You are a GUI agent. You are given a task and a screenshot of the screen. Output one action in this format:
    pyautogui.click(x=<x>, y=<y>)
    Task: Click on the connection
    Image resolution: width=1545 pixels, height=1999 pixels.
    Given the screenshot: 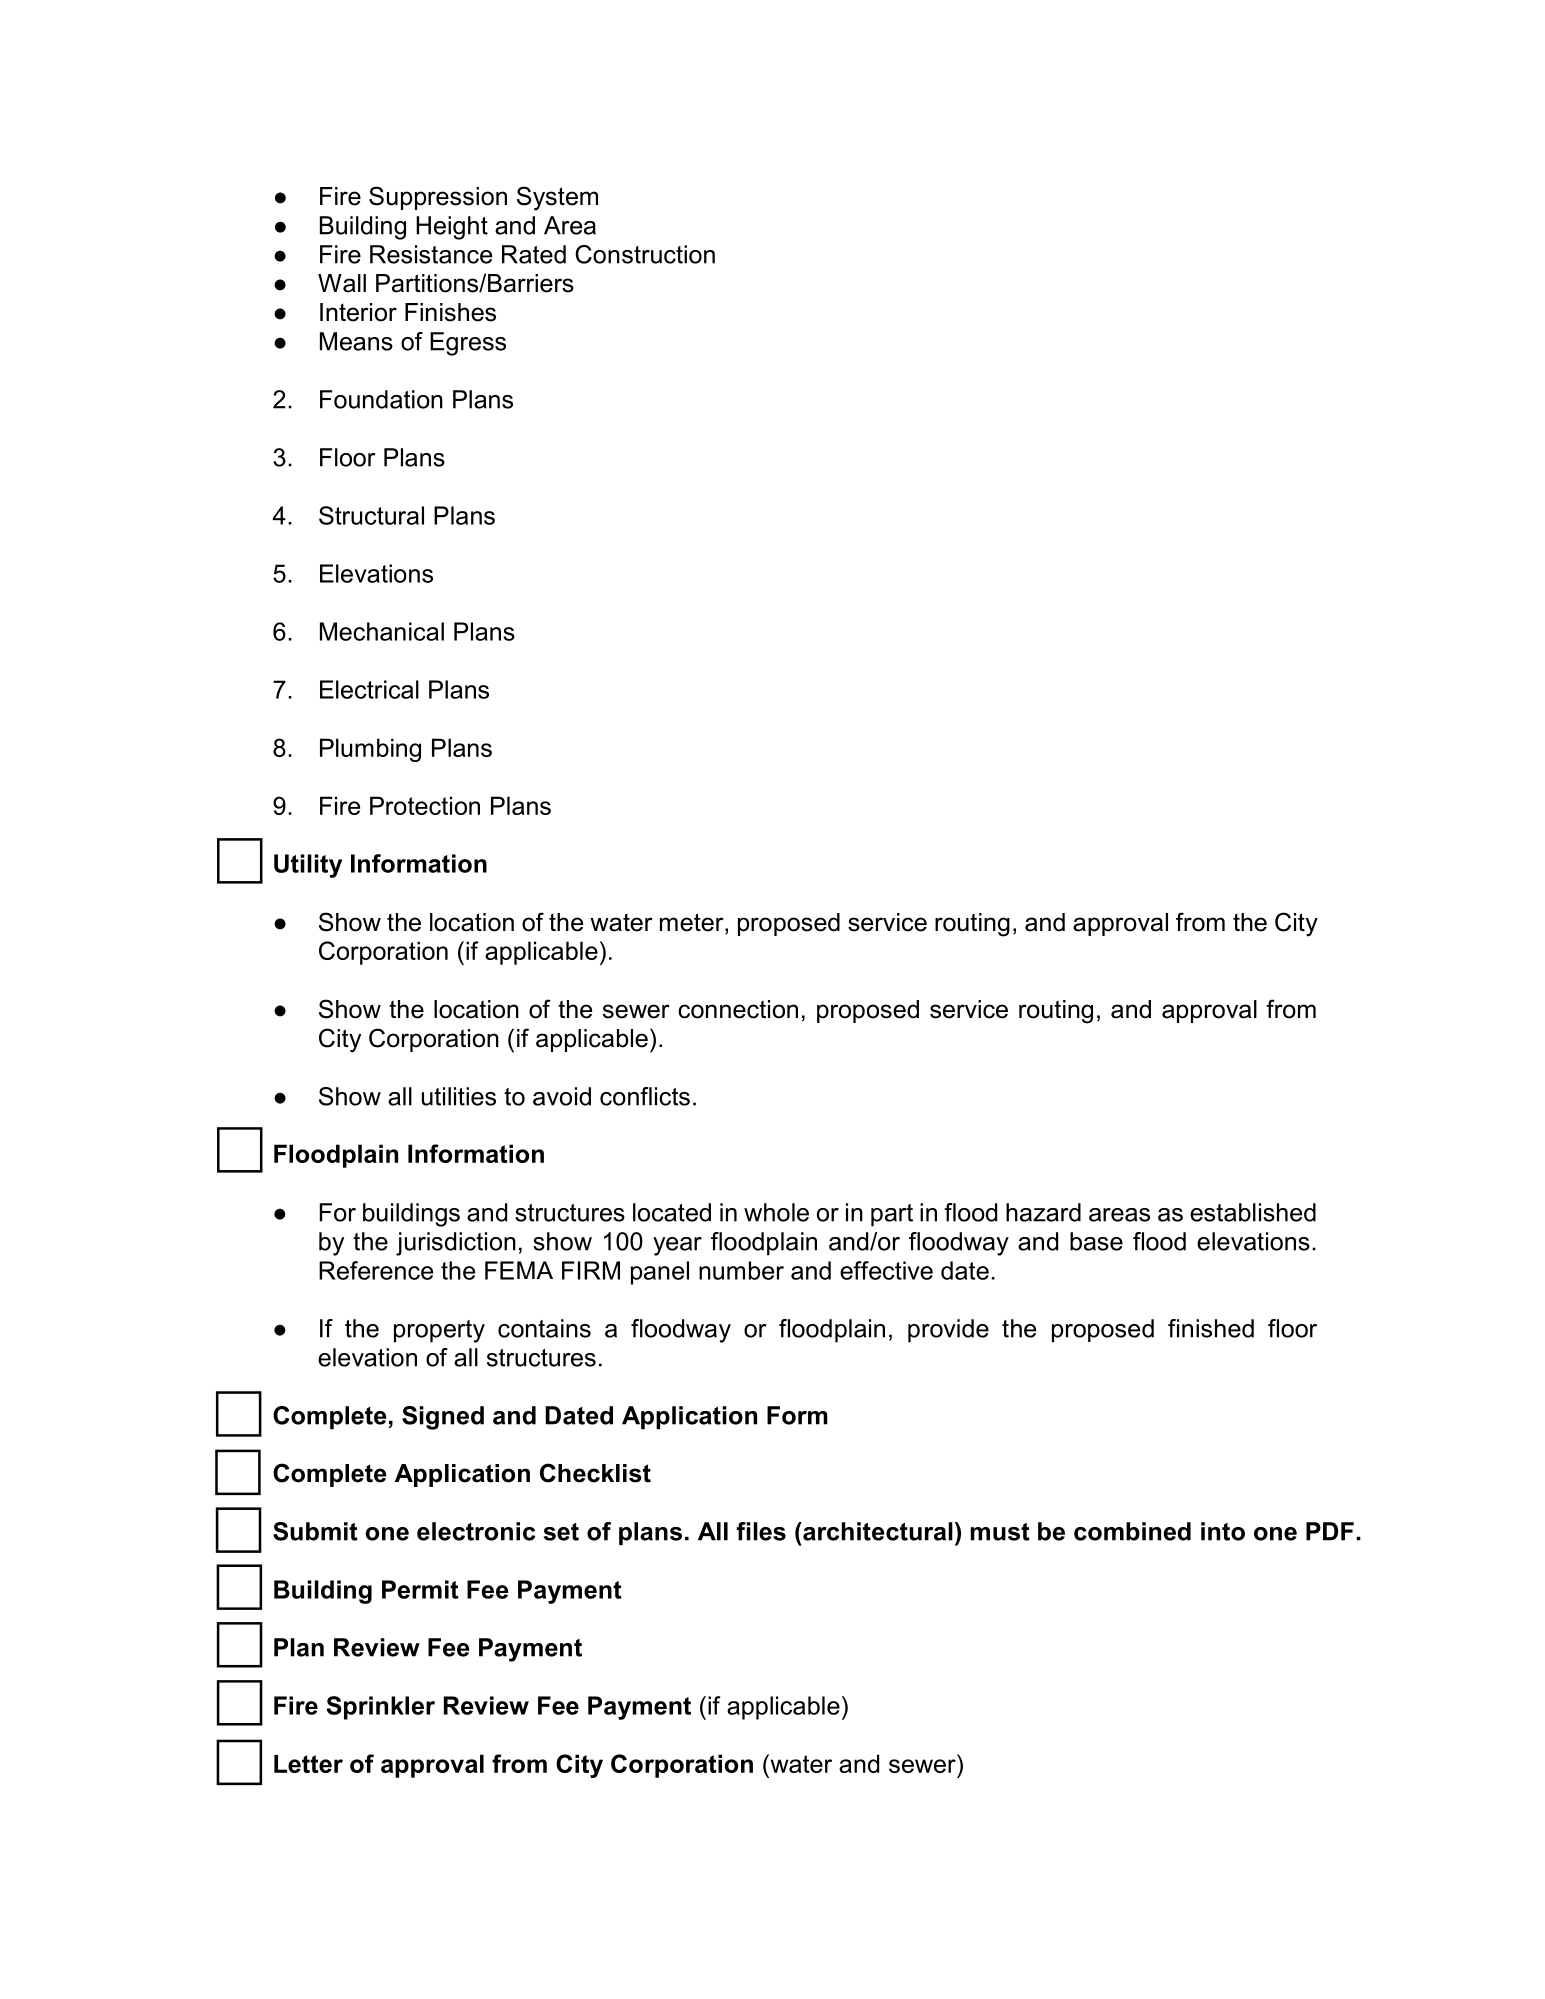 What is the action you would take?
    pyautogui.click(x=738, y=1009)
